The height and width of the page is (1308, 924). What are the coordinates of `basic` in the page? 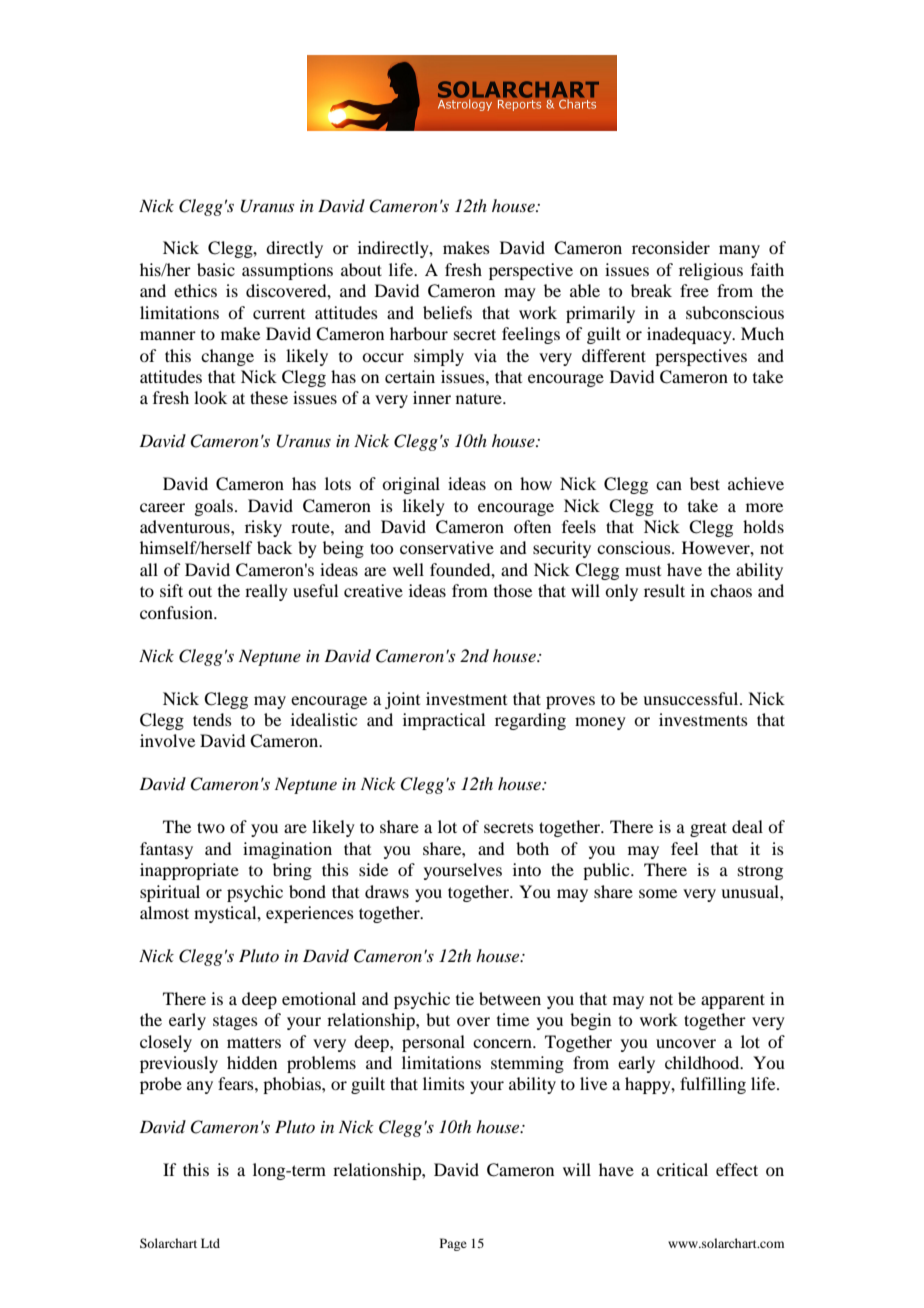 It's located at (216, 269).
